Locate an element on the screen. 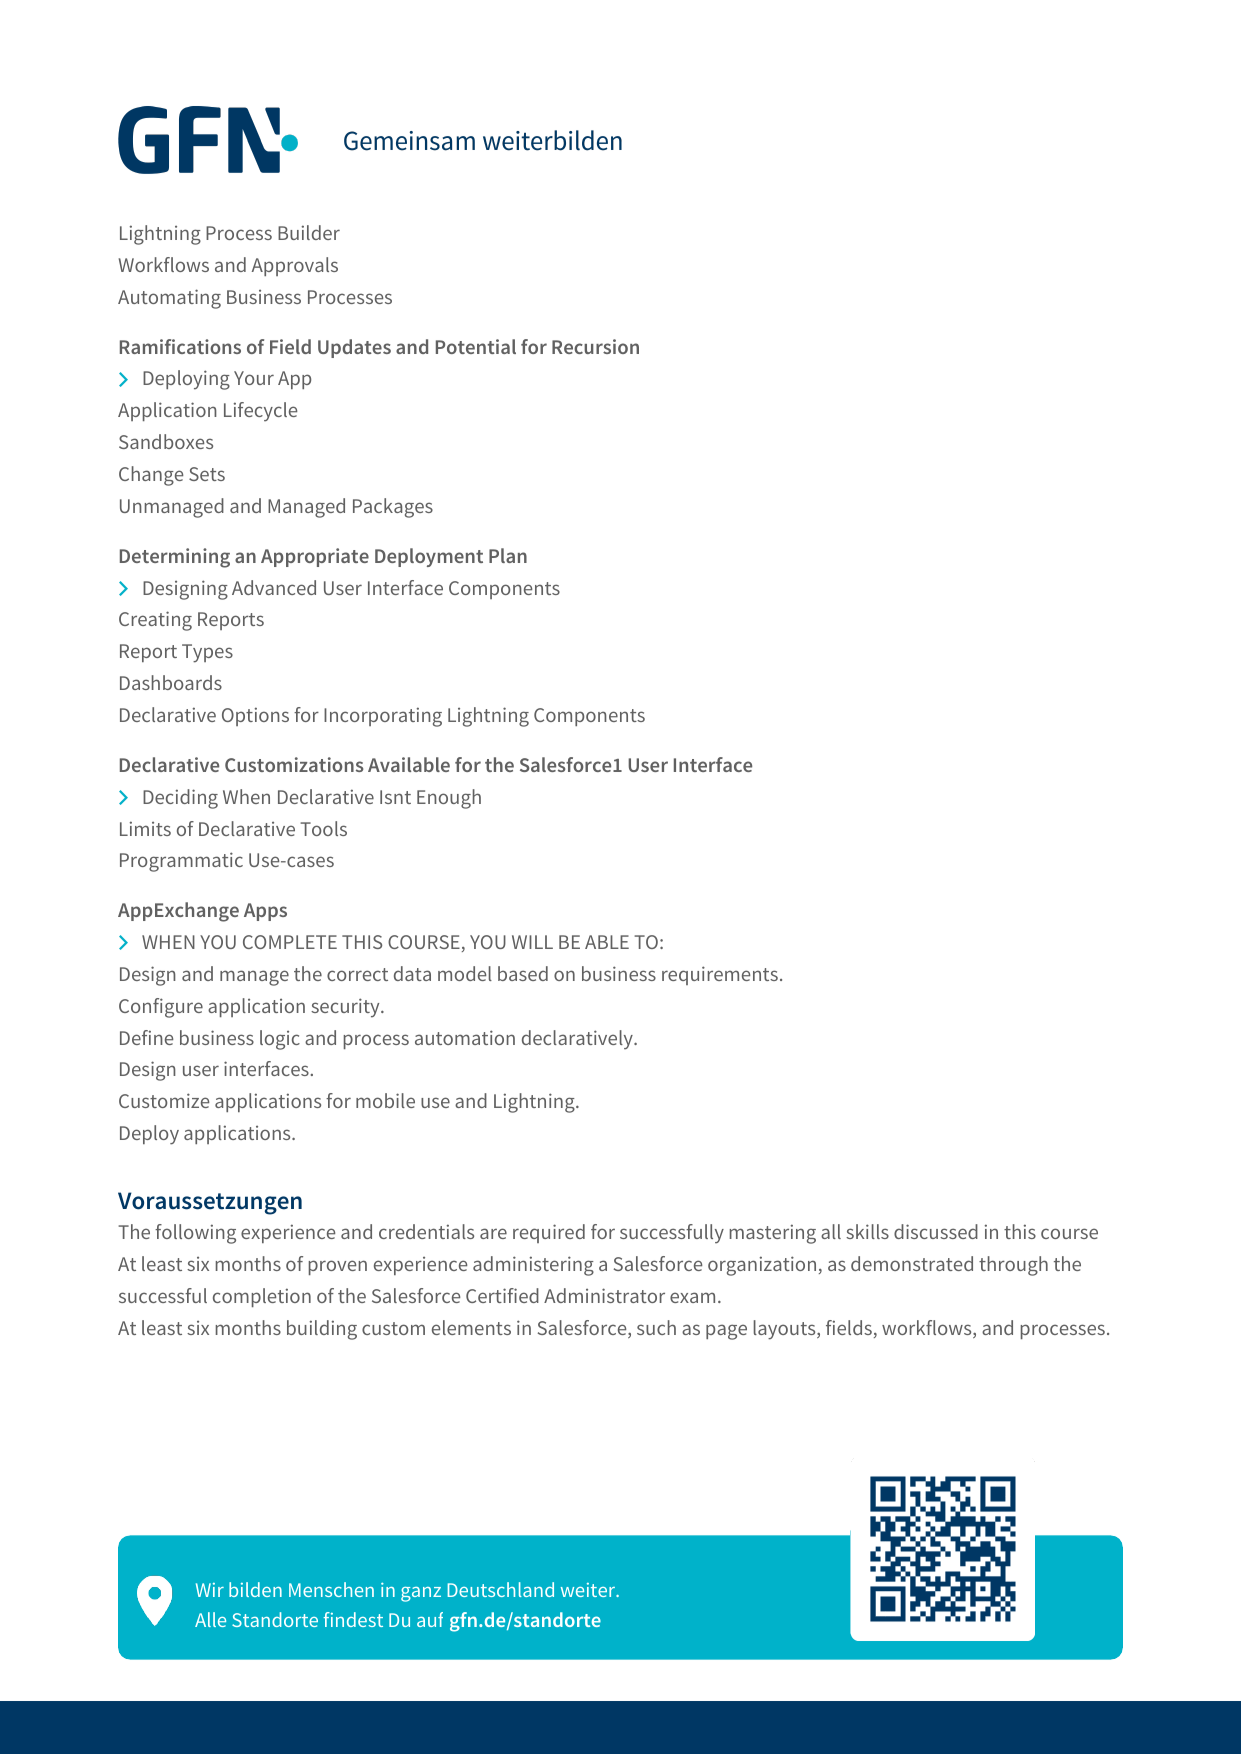  Plan is located at coordinates (508, 555).
